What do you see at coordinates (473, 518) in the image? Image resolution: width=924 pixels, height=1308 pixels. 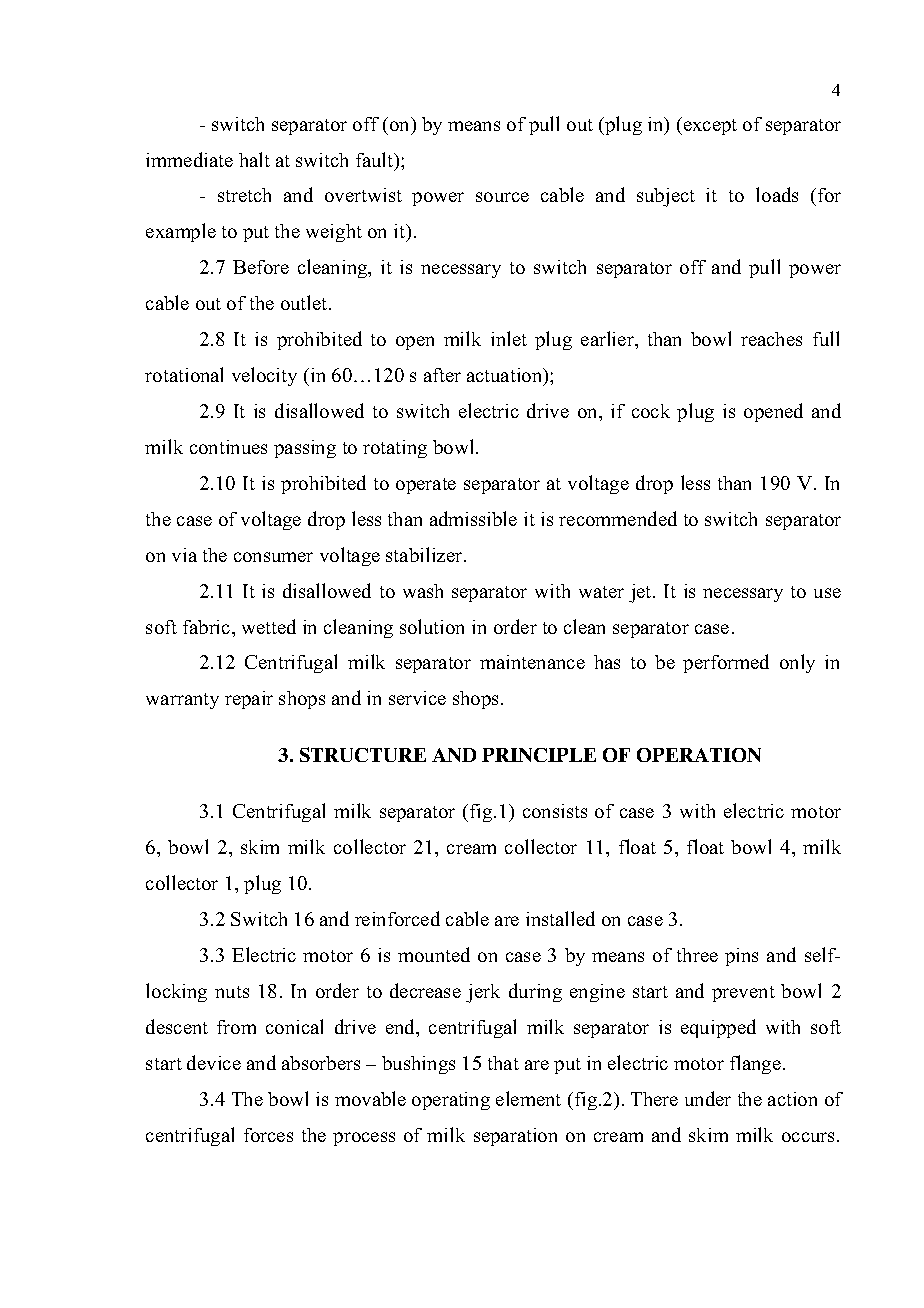 I see `admissible` at bounding box center [473, 518].
